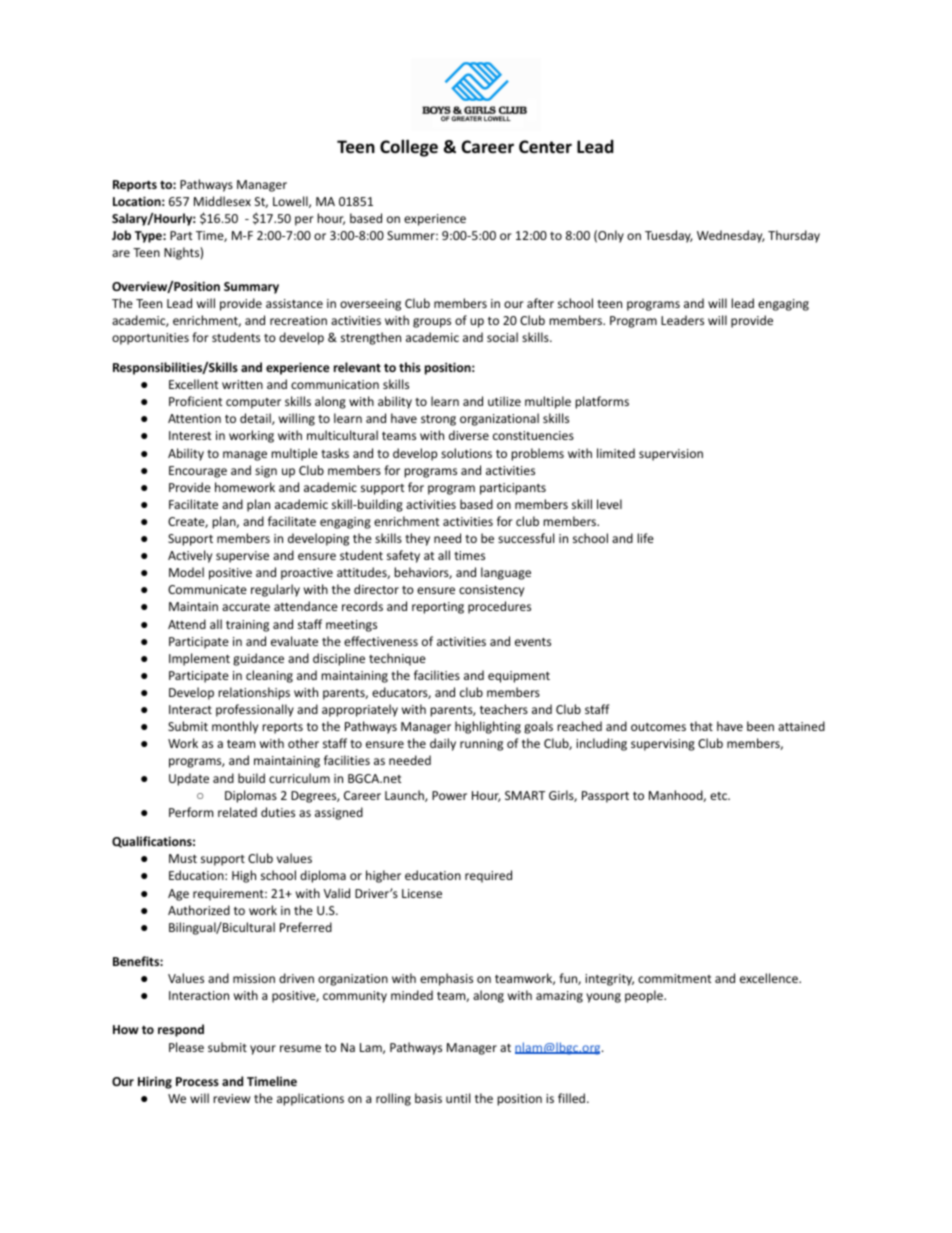  Describe the element at coordinates (438, 608) in the page. I see `reporting` at that location.
